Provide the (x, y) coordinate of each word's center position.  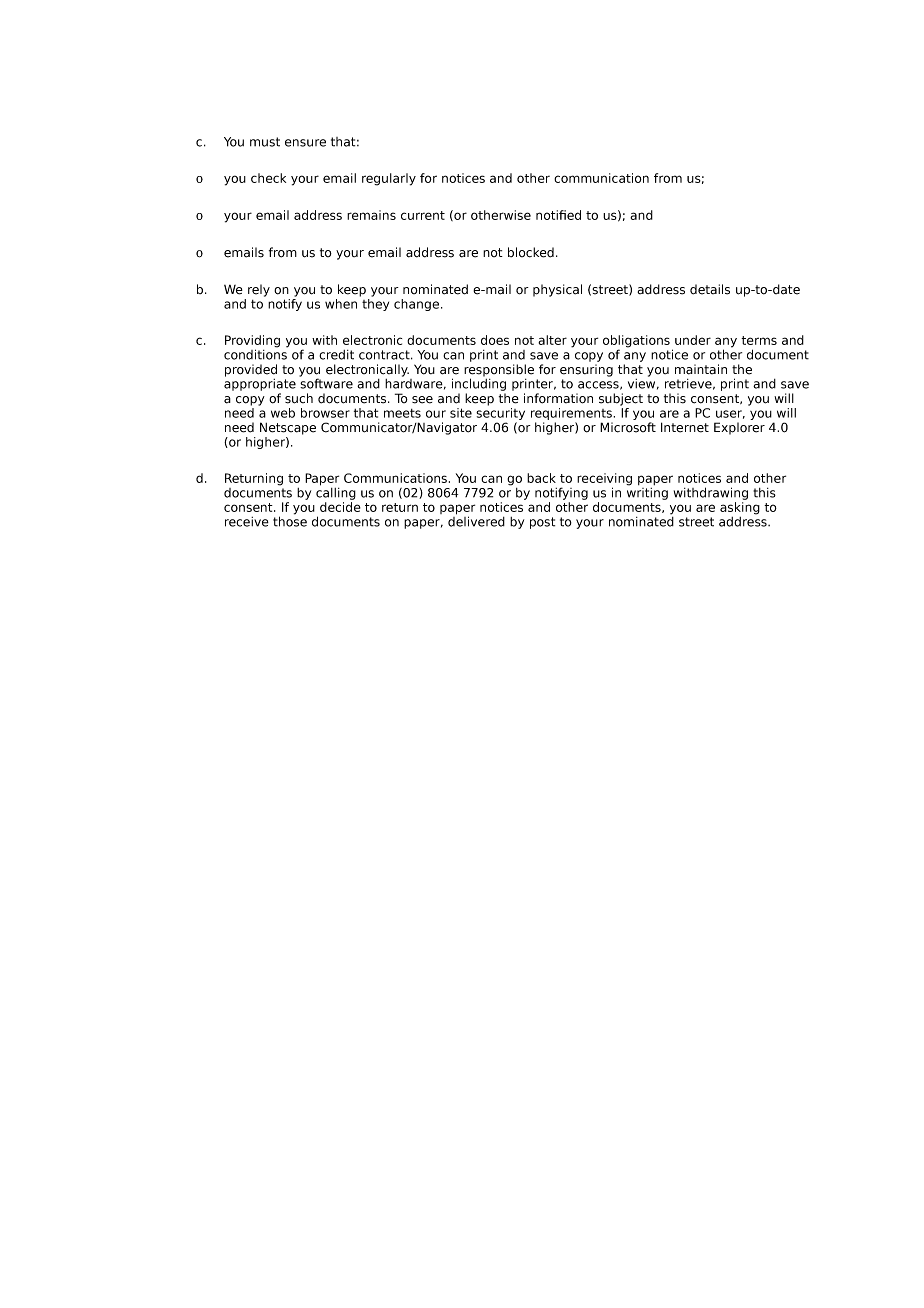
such (299, 398)
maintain (701, 369)
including (479, 383)
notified (558, 215)
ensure (305, 143)
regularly (389, 179)
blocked (531, 252)
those (290, 520)
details (710, 289)
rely (259, 290)
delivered (476, 520)
